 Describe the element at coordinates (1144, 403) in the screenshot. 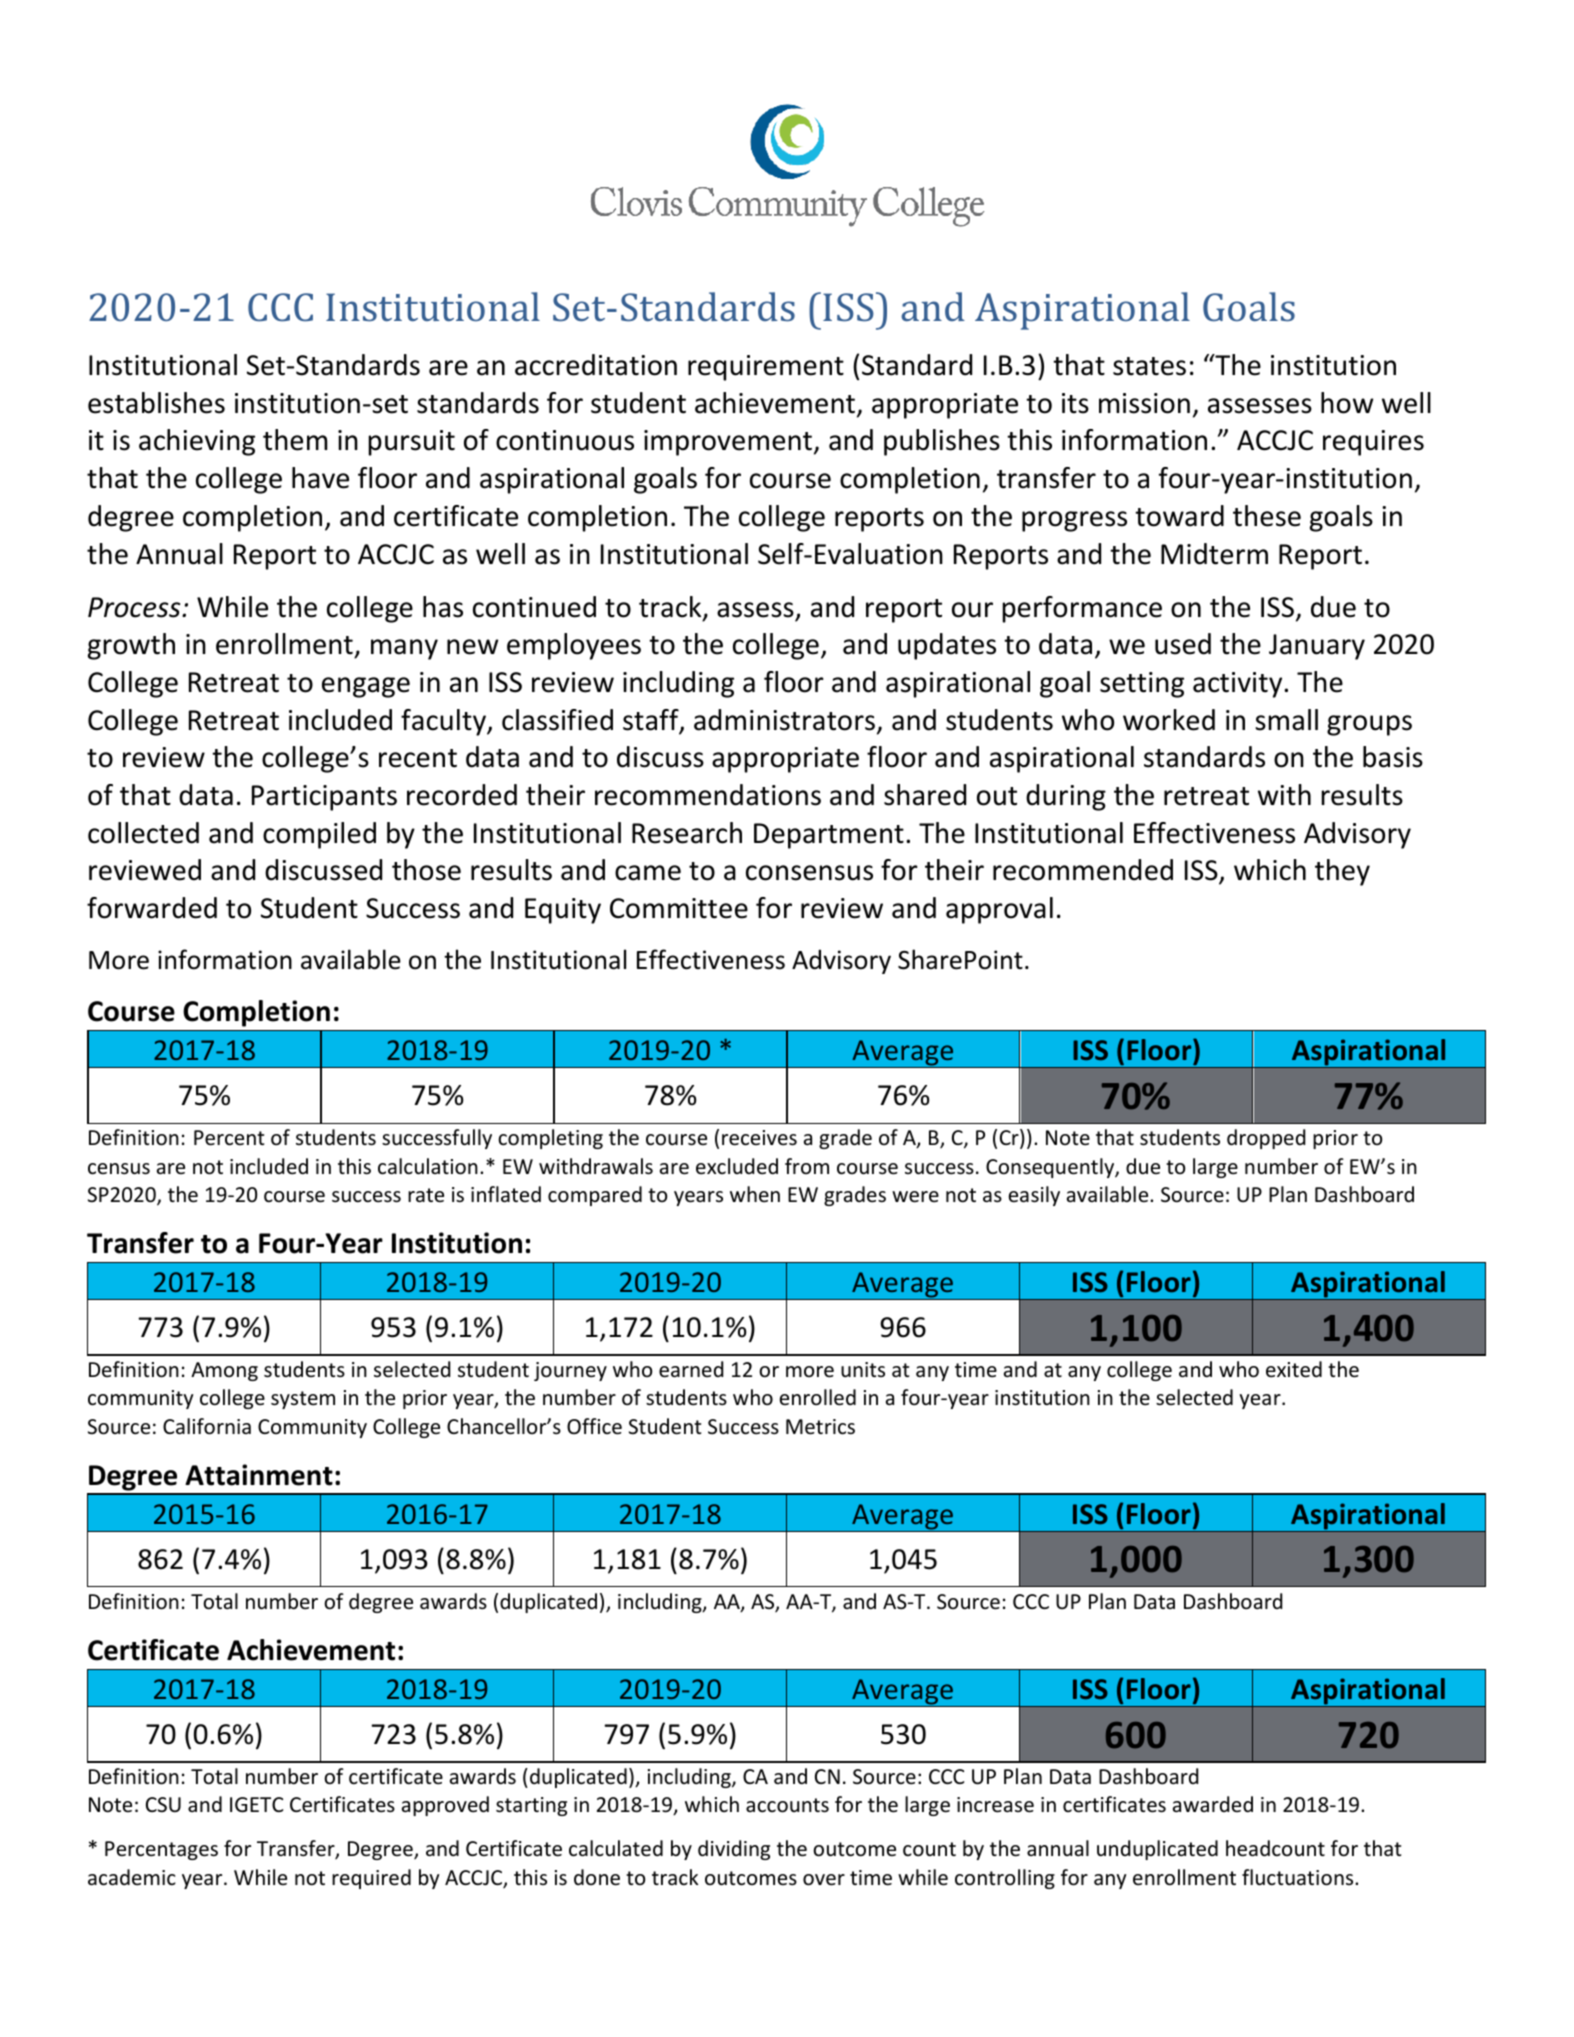

I see `mission` at that location.
